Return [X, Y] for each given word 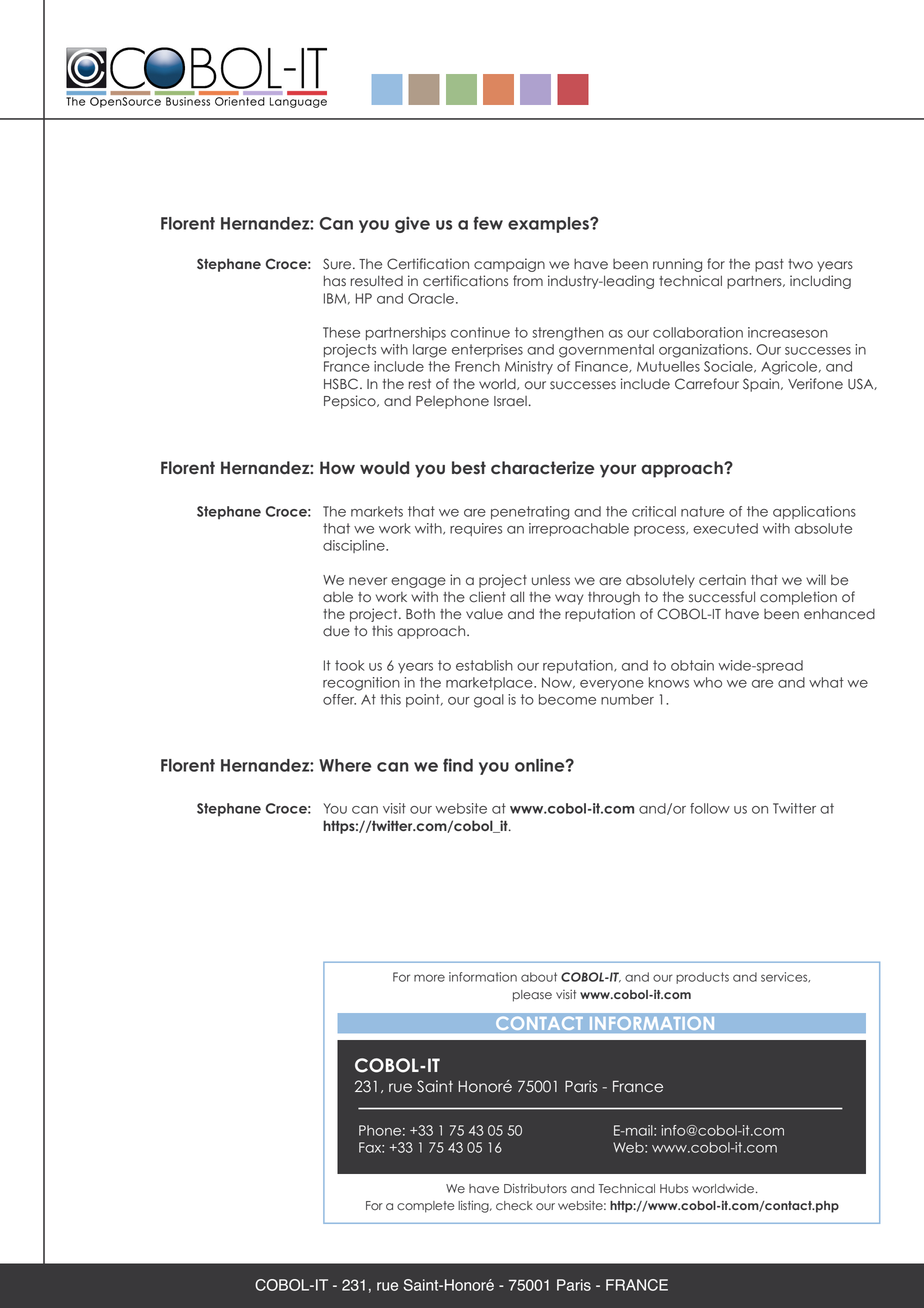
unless [551, 580]
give [412, 224]
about [539, 977]
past [769, 265]
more [429, 978]
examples [549, 225]
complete [425, 1207]
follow [710, 808]
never [368, 581]
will [816, 579]
